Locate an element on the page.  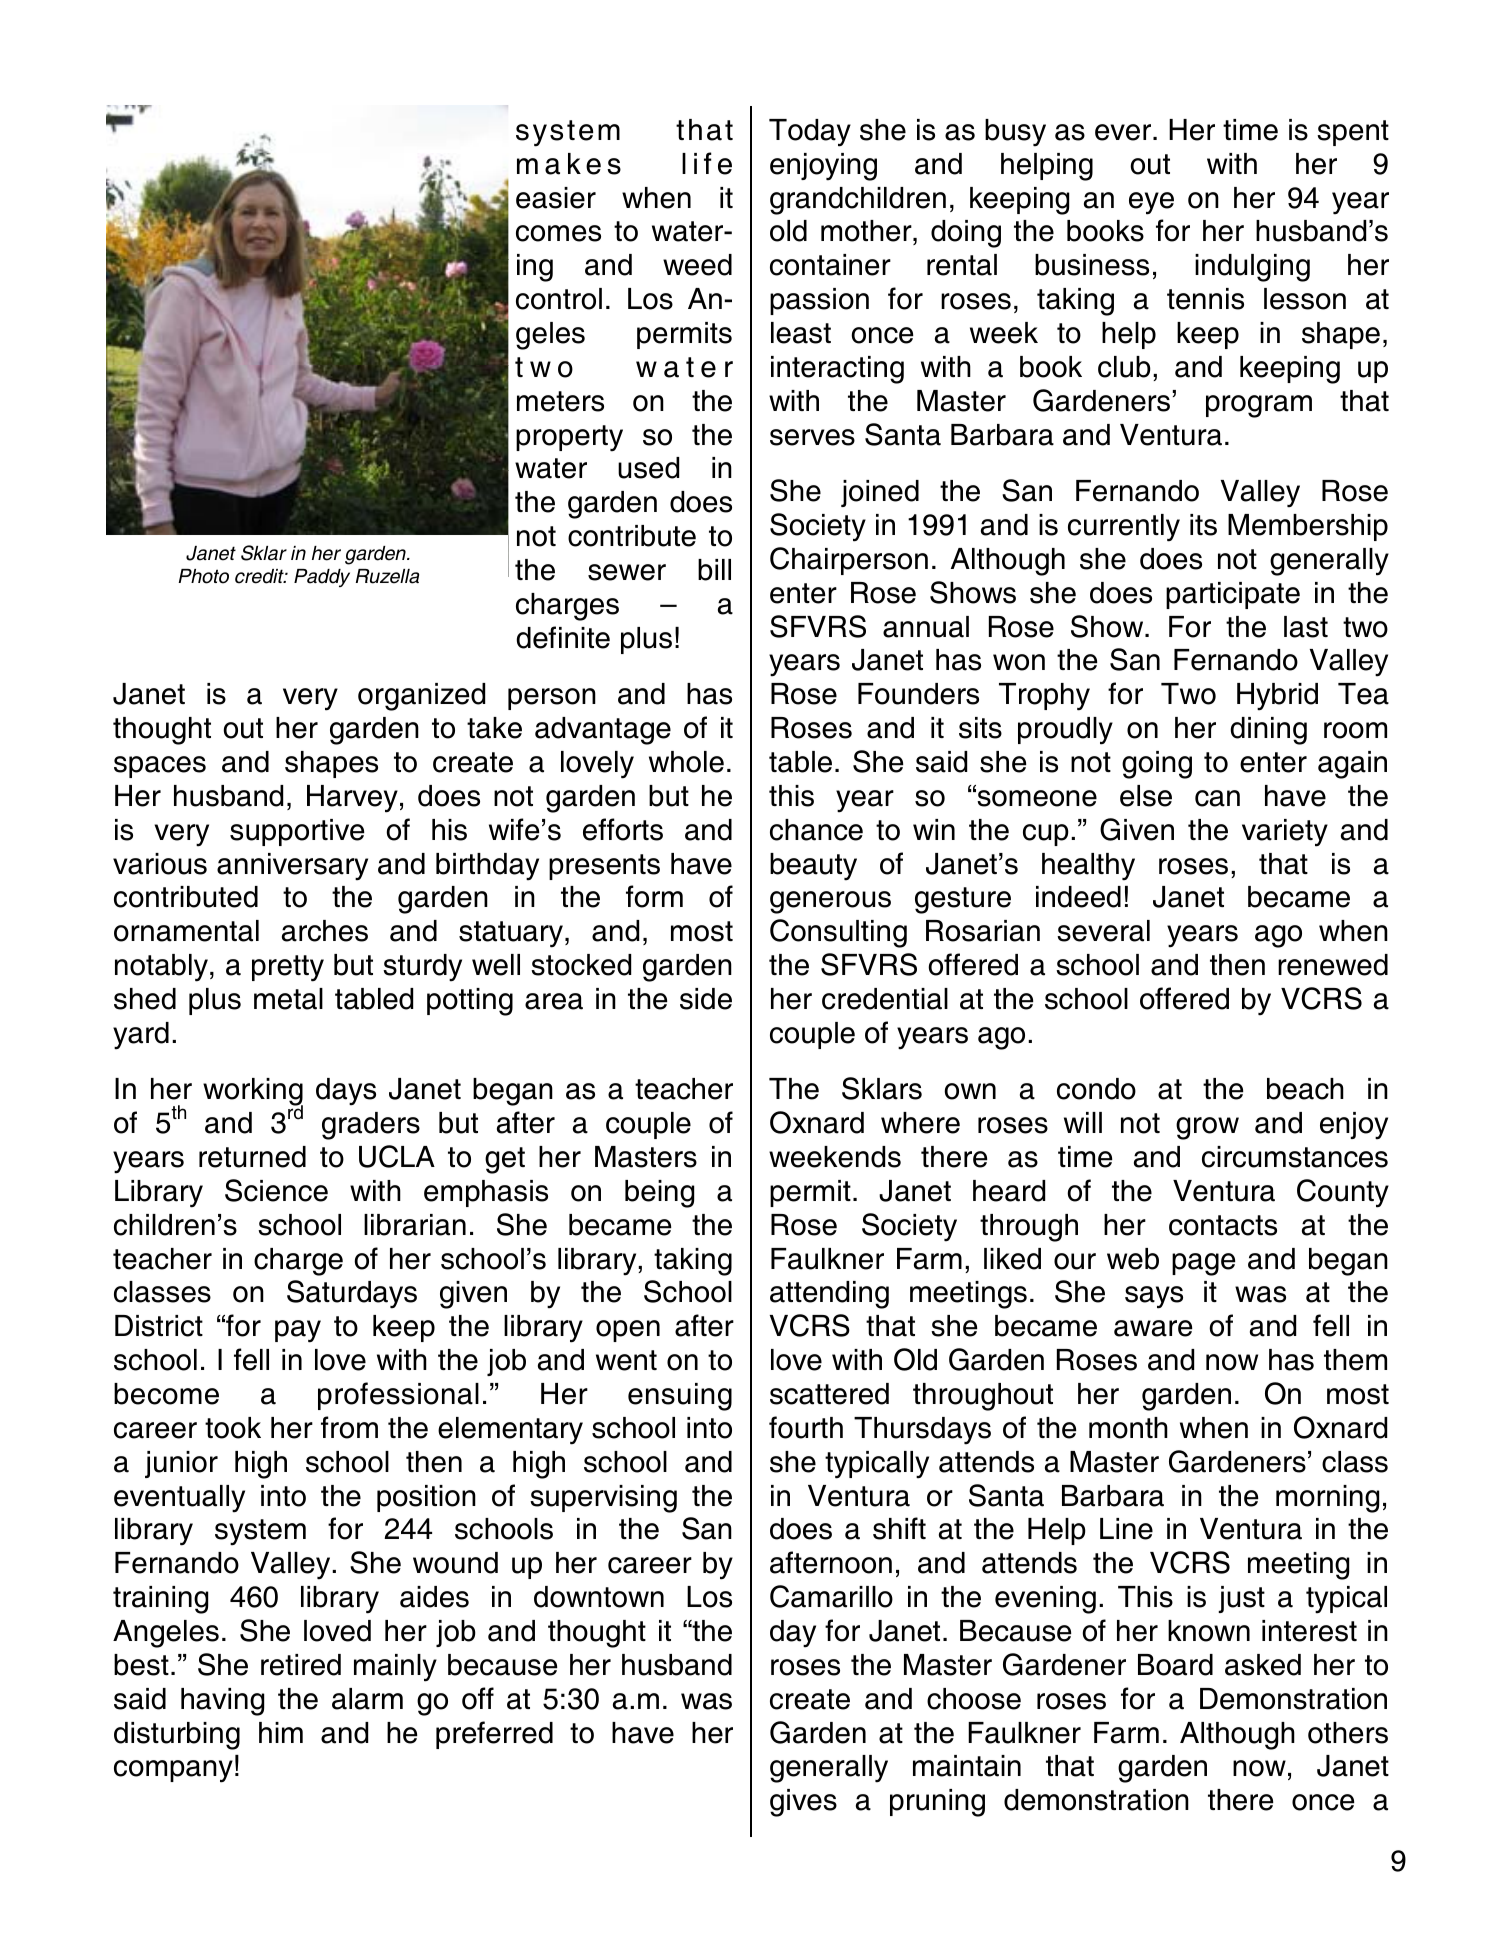
renewed is located at coordinates (1333, 965).
